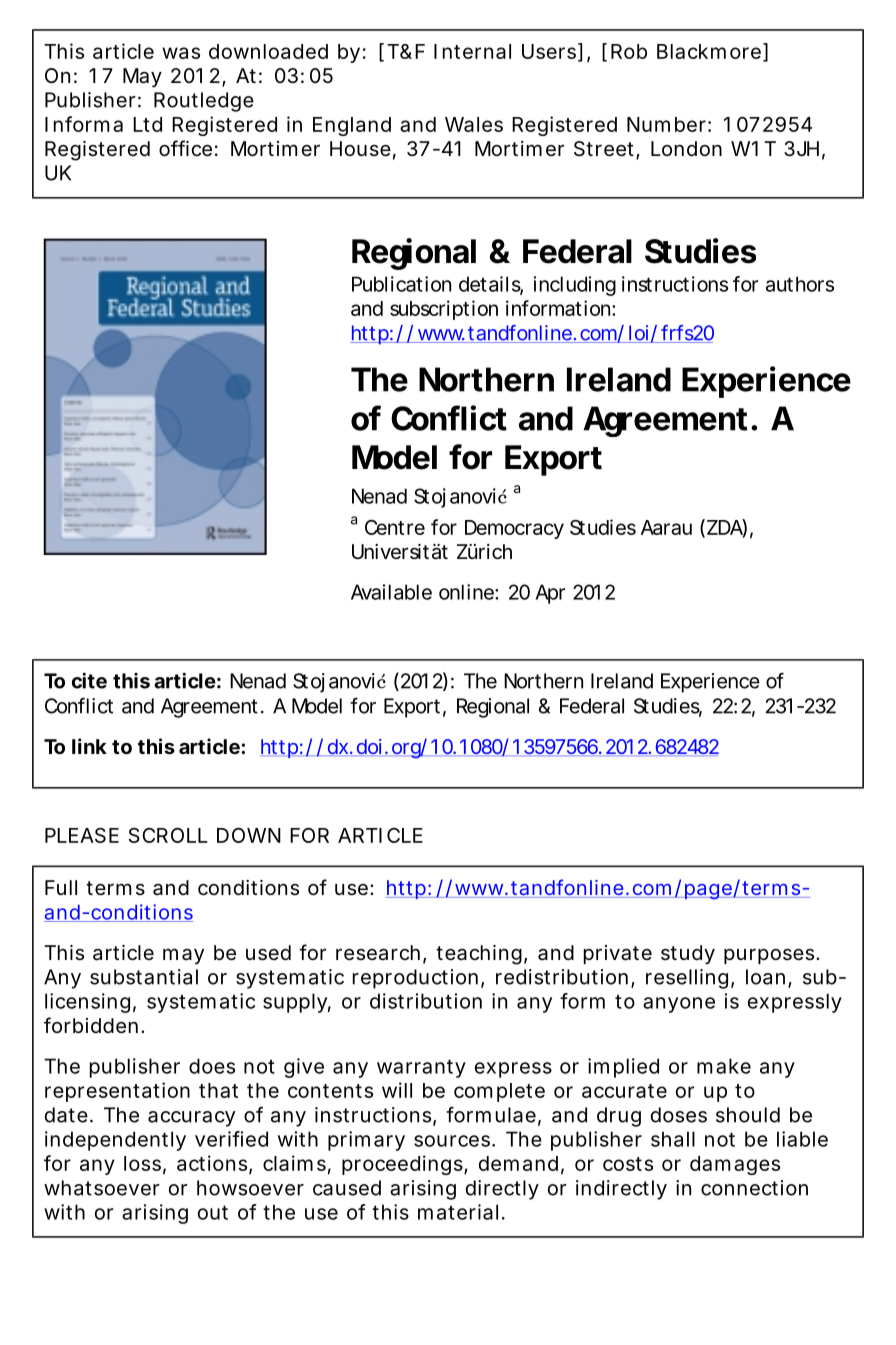  What do you see at coordinates (147, 124) in the screenshot?
I see `Ltd` at bounding box center [147, 124].
